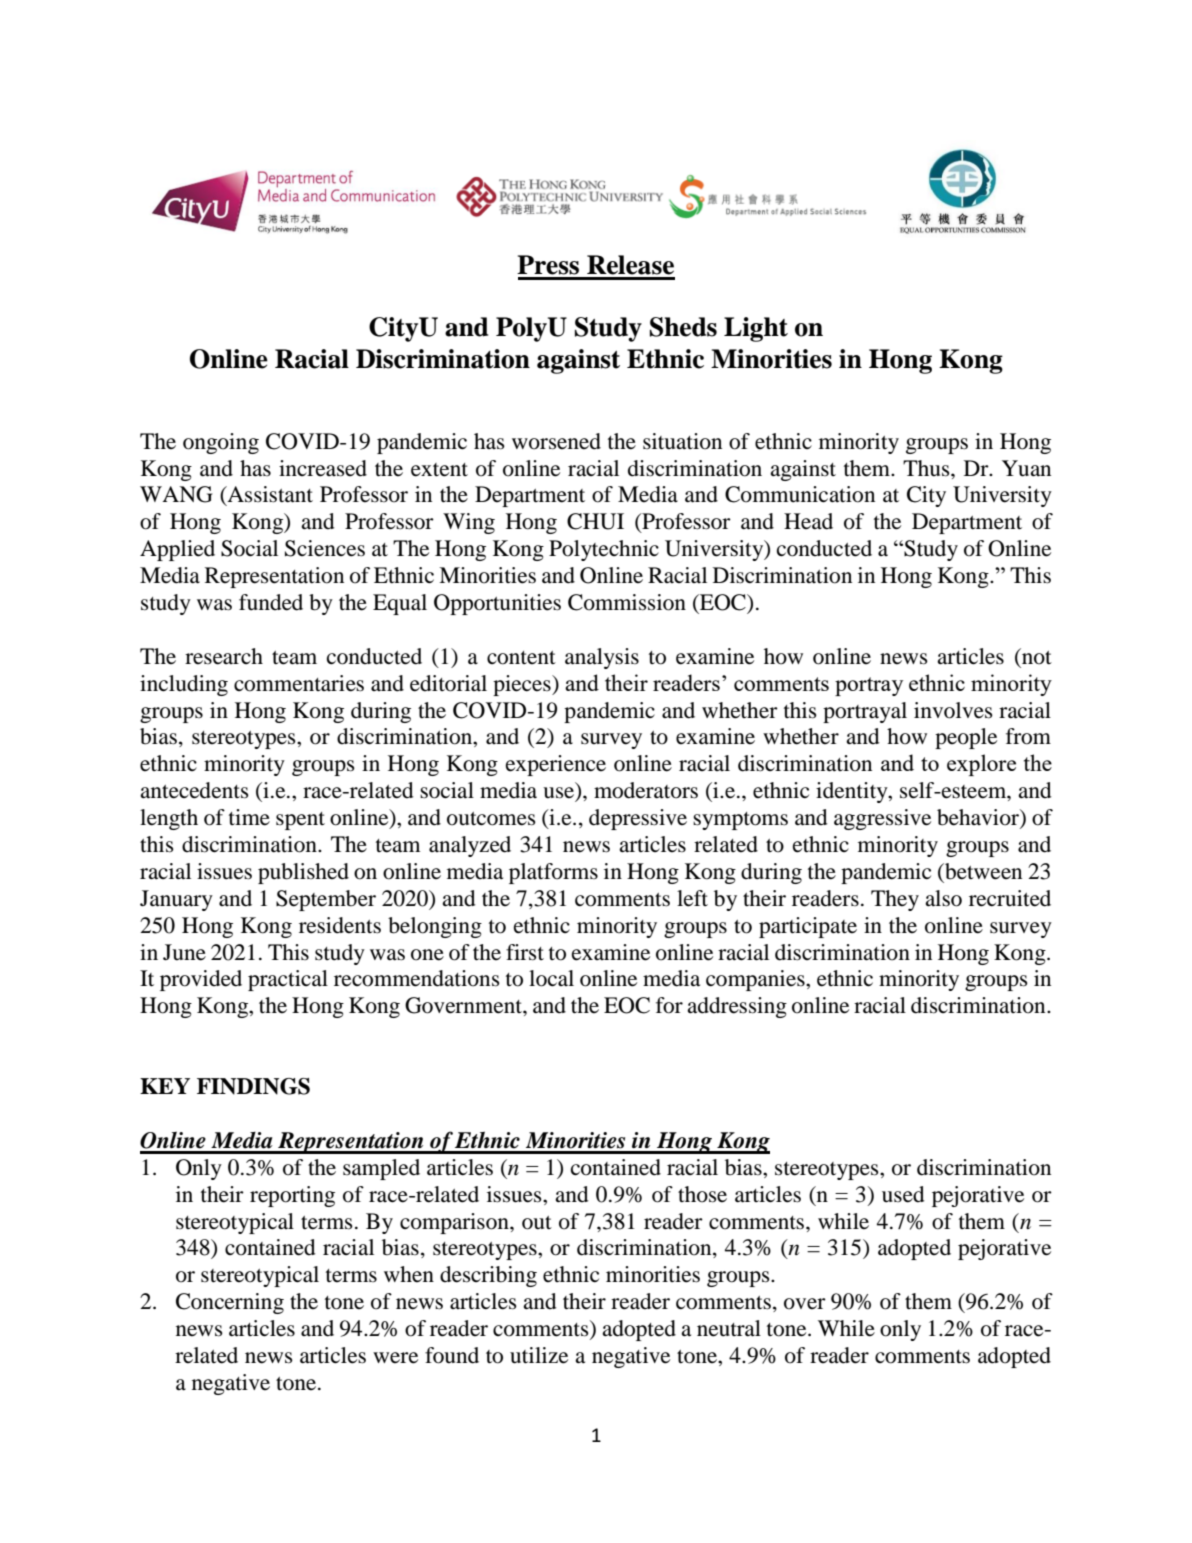  What do you see at coordinates (230, 1303) in the document?
I see `Concerning` at bounding box center [230, 1303].
